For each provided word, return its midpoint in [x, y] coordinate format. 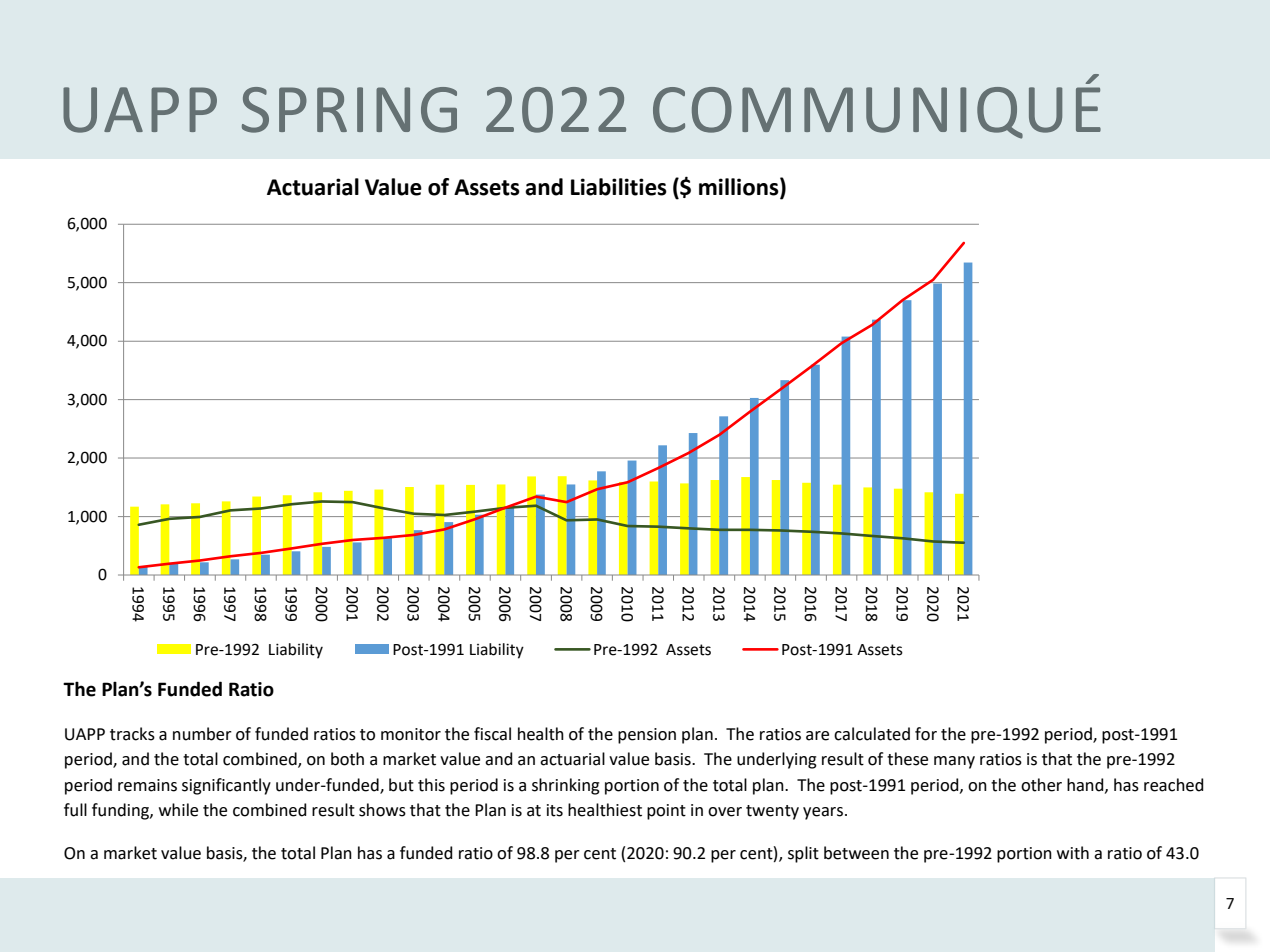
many [954, 762]
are [817, 736]
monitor [411, 734]
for [926, 734]
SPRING [349, 110]
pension [647, 736]
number [202, 734]
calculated [872, 734]
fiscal [492, 734]
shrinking [566, 786]
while [178, 810]
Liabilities [619, 187]
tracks [132, 734]
